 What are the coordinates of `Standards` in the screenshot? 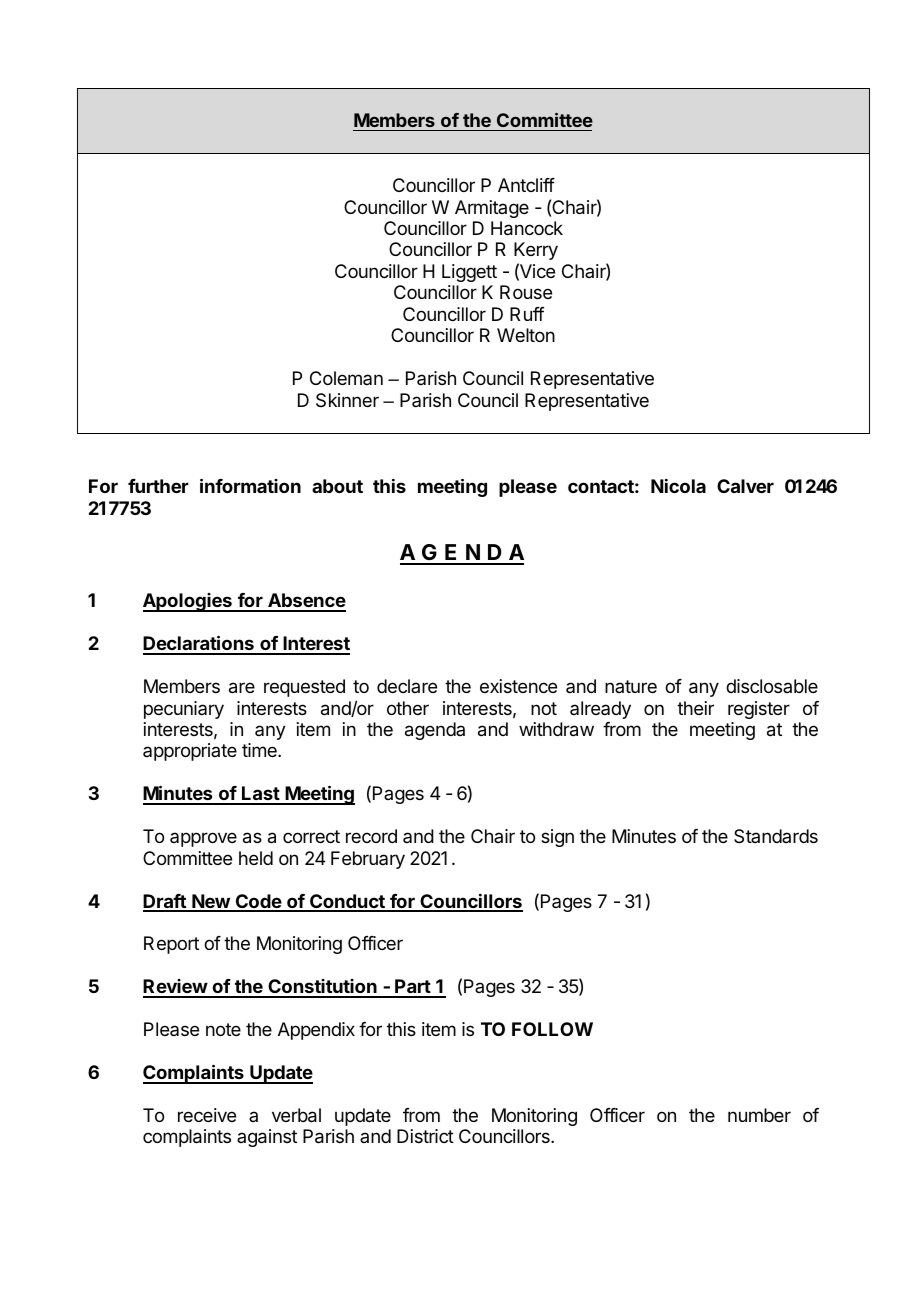 It's located at (776, 836).
